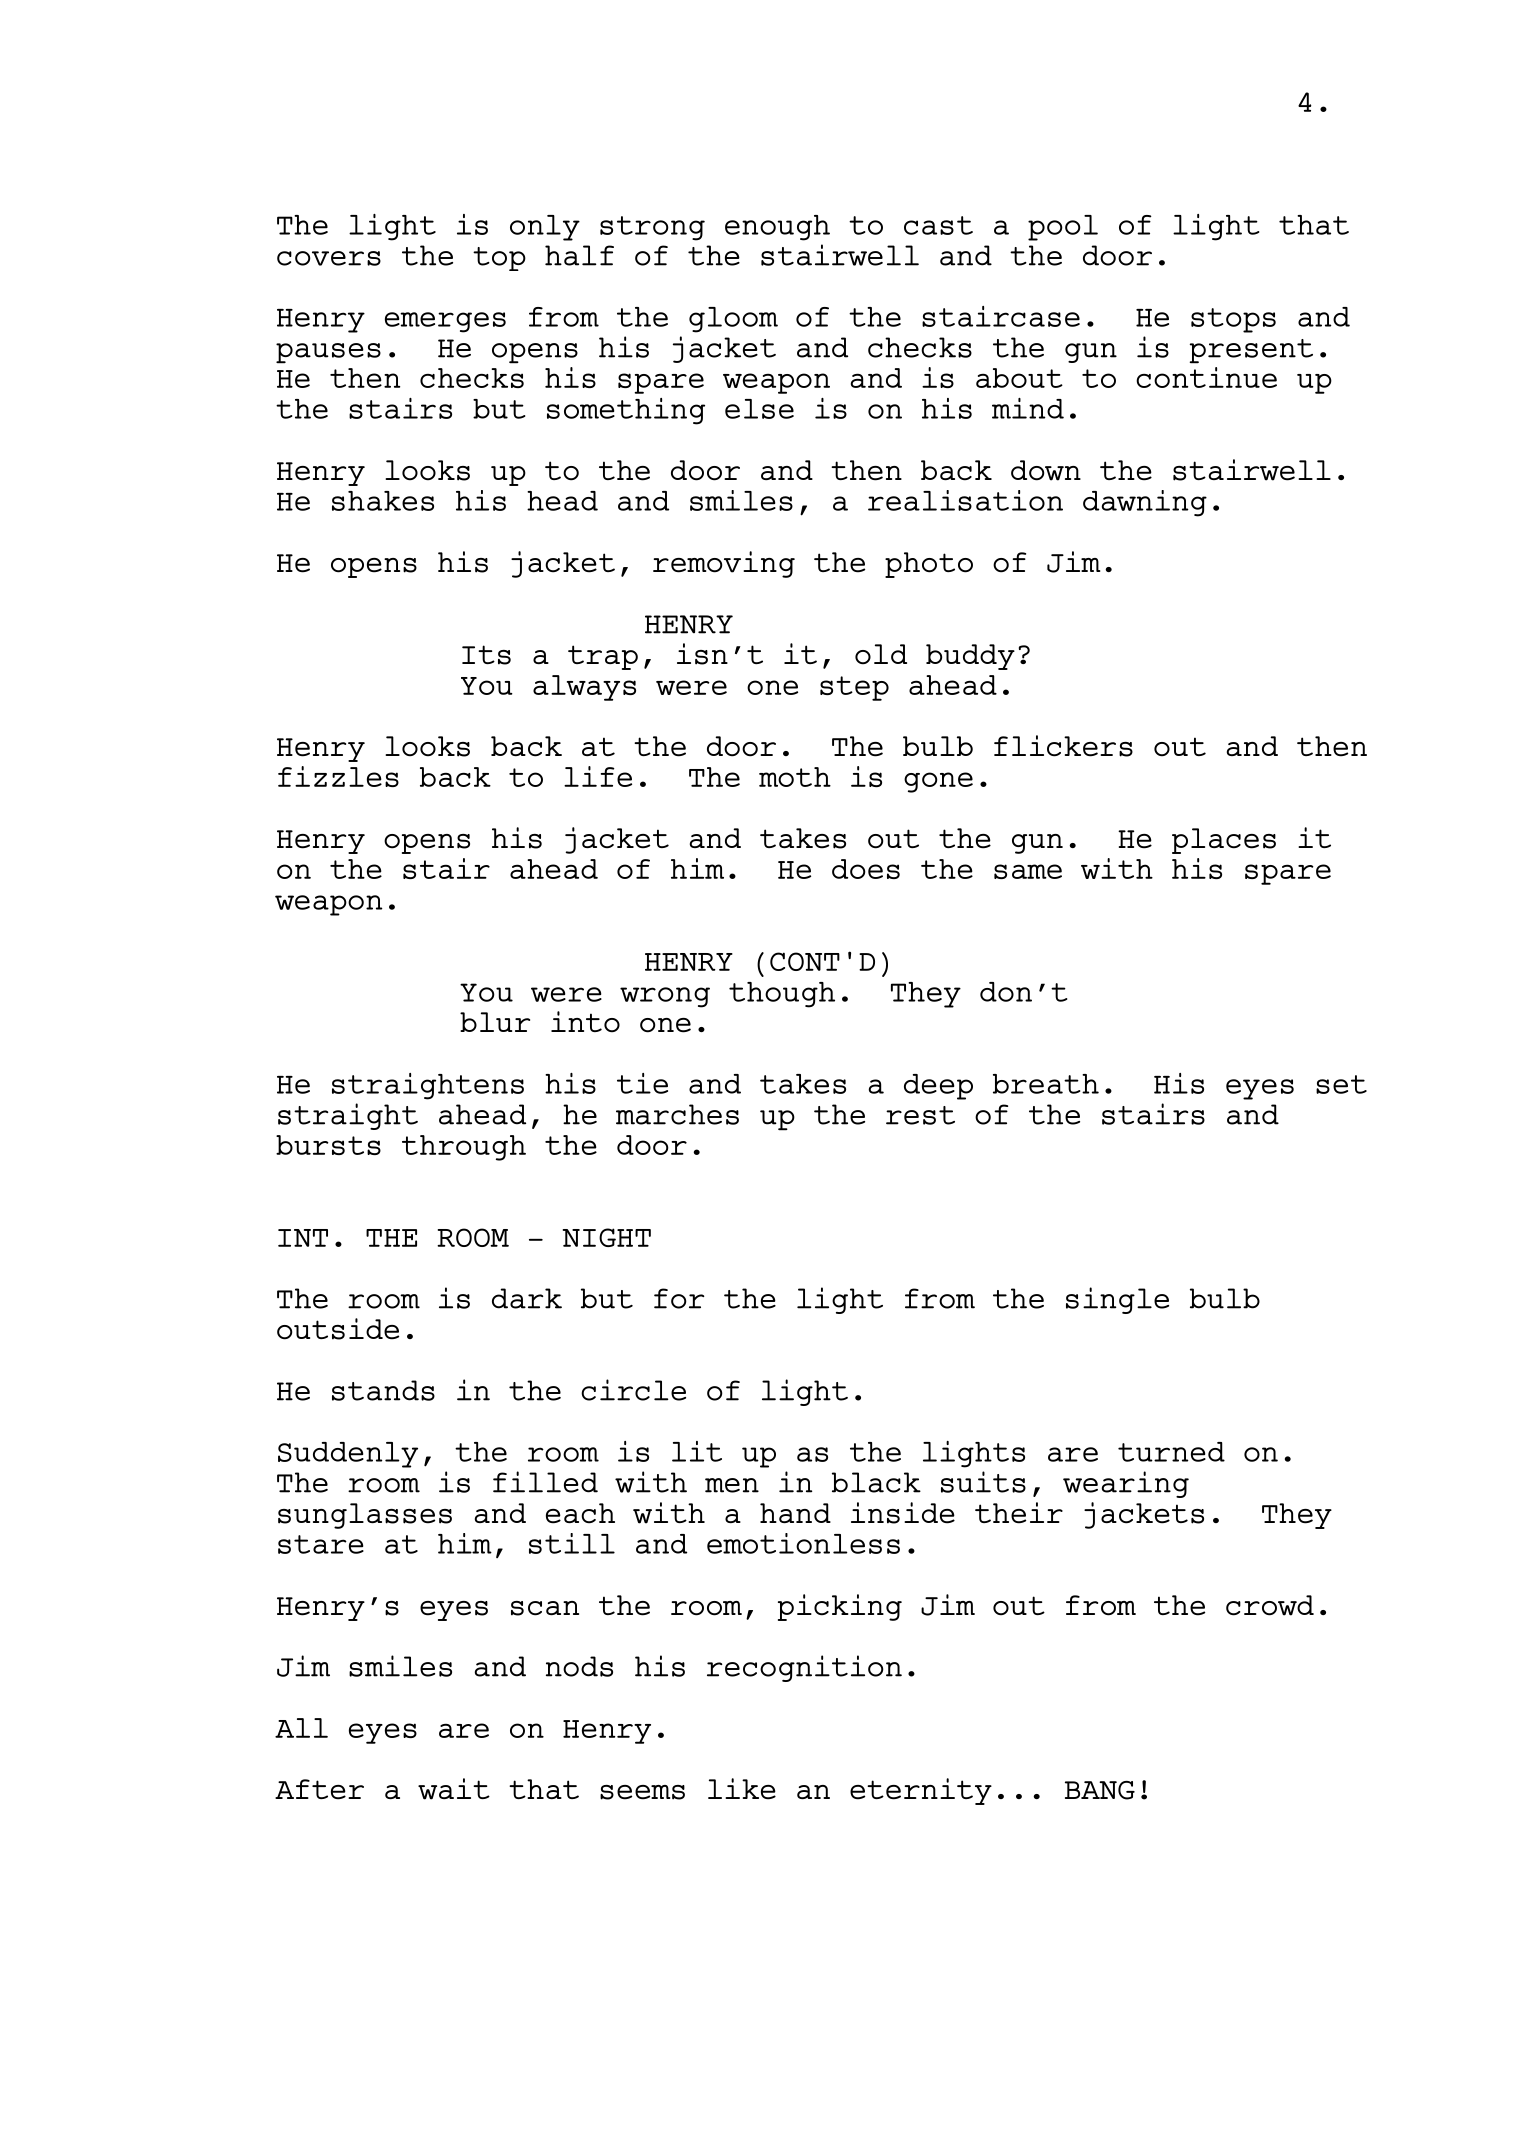 This screenshot has width=1521, height=2150. I want to click on through, so click(464, 1148).
